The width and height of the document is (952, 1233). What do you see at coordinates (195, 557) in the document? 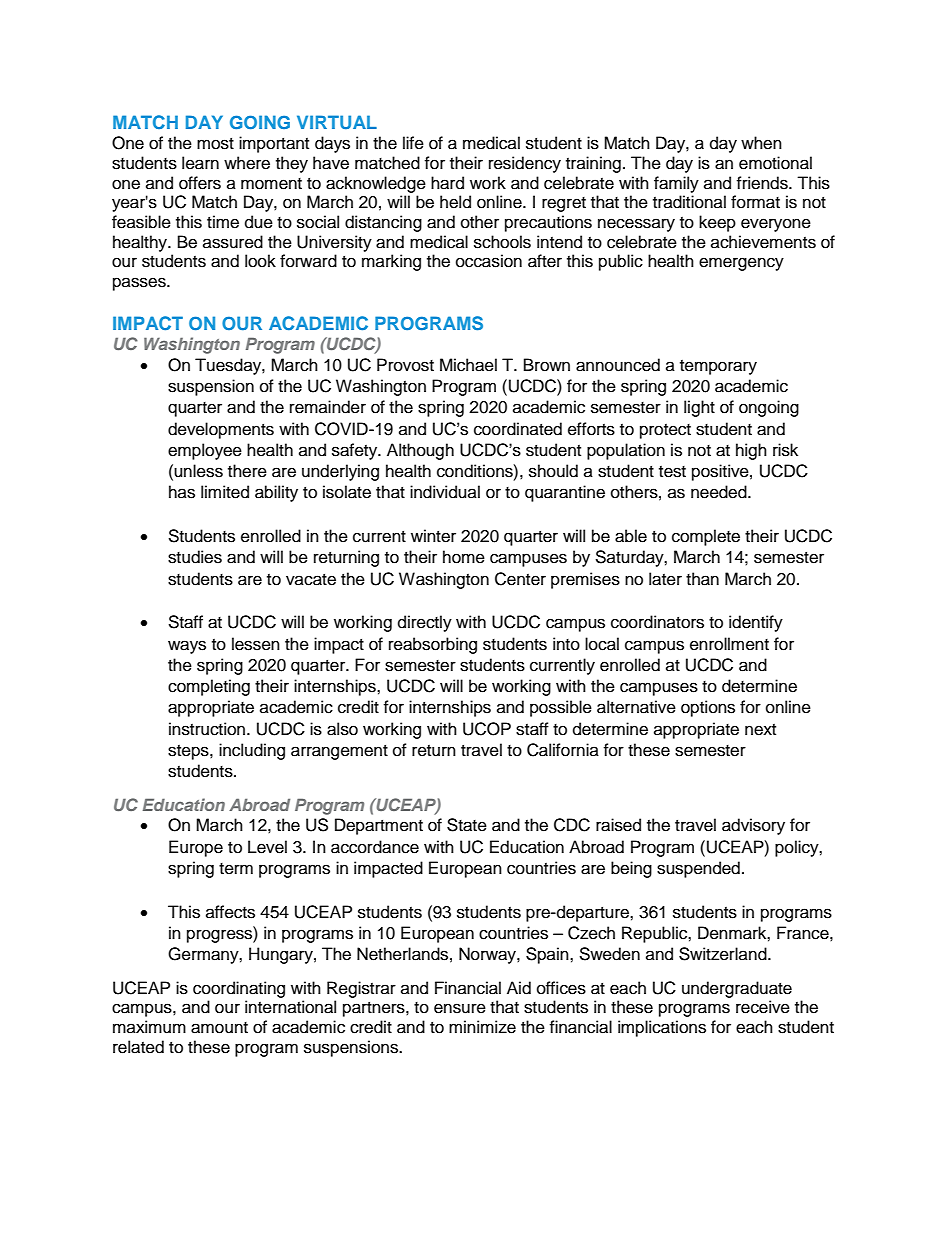
I see `studies` at bounding box center [195, 557].
